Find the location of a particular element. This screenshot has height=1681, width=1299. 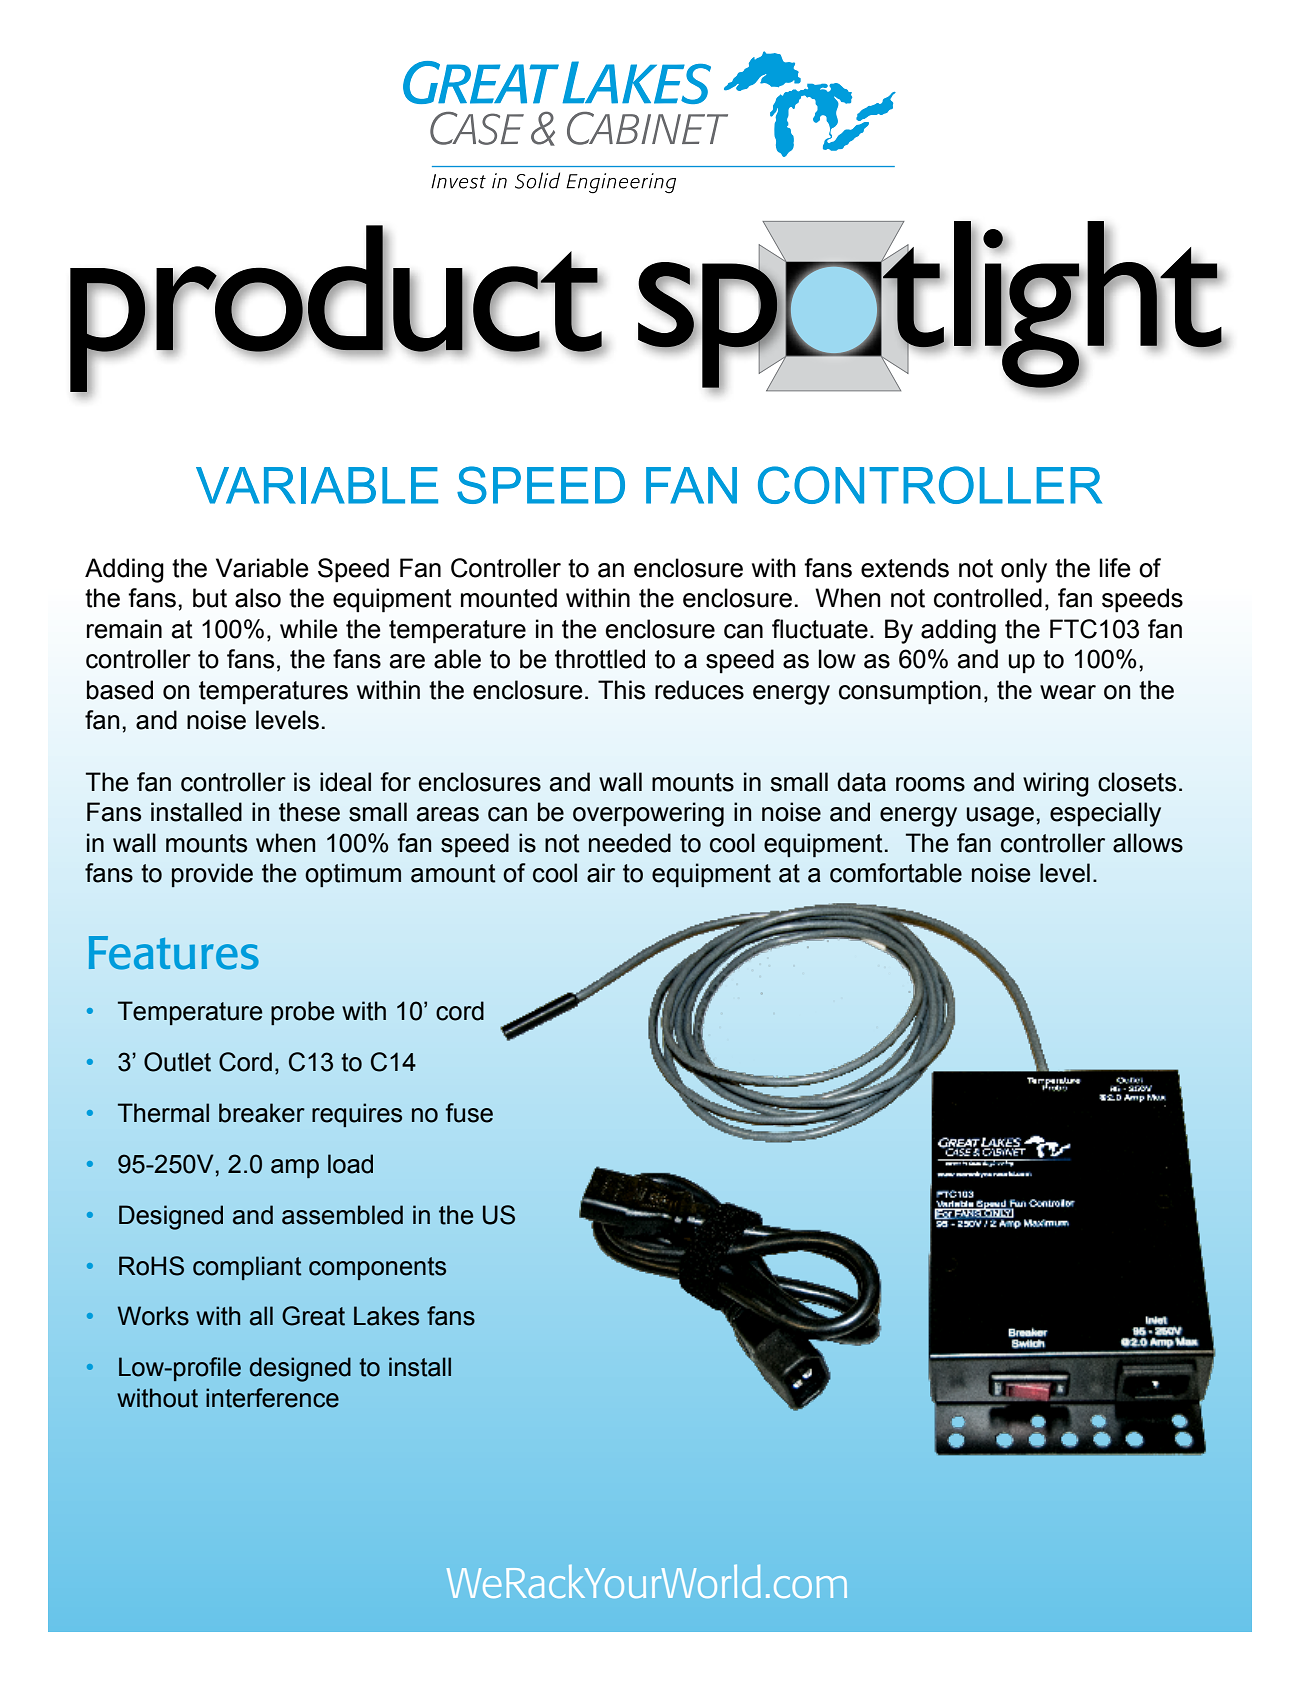

Lakes is located at coordinates (386, 1316).
